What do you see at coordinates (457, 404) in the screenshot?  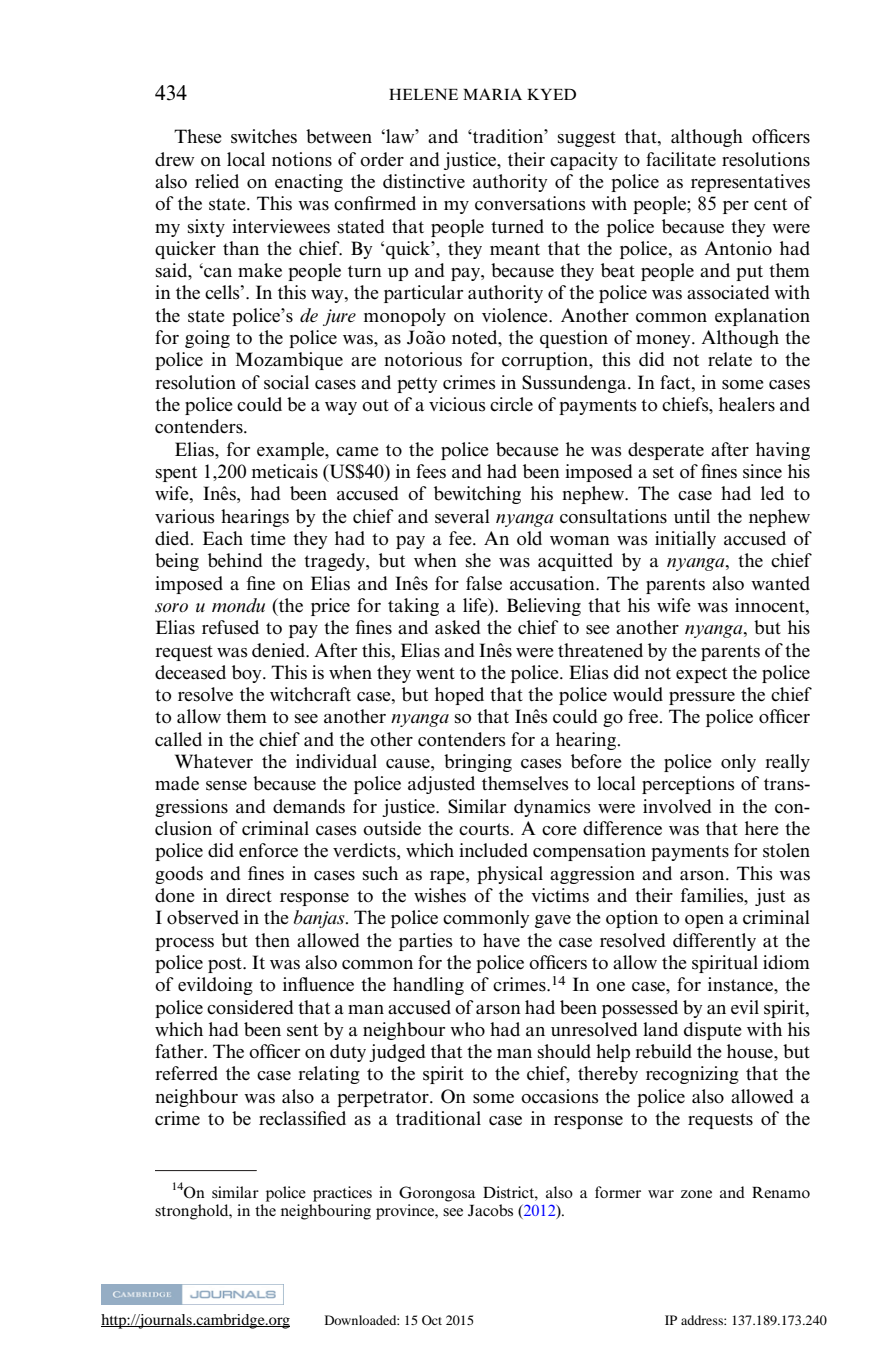 I see `vicious` at bounding box center [457, 404].
